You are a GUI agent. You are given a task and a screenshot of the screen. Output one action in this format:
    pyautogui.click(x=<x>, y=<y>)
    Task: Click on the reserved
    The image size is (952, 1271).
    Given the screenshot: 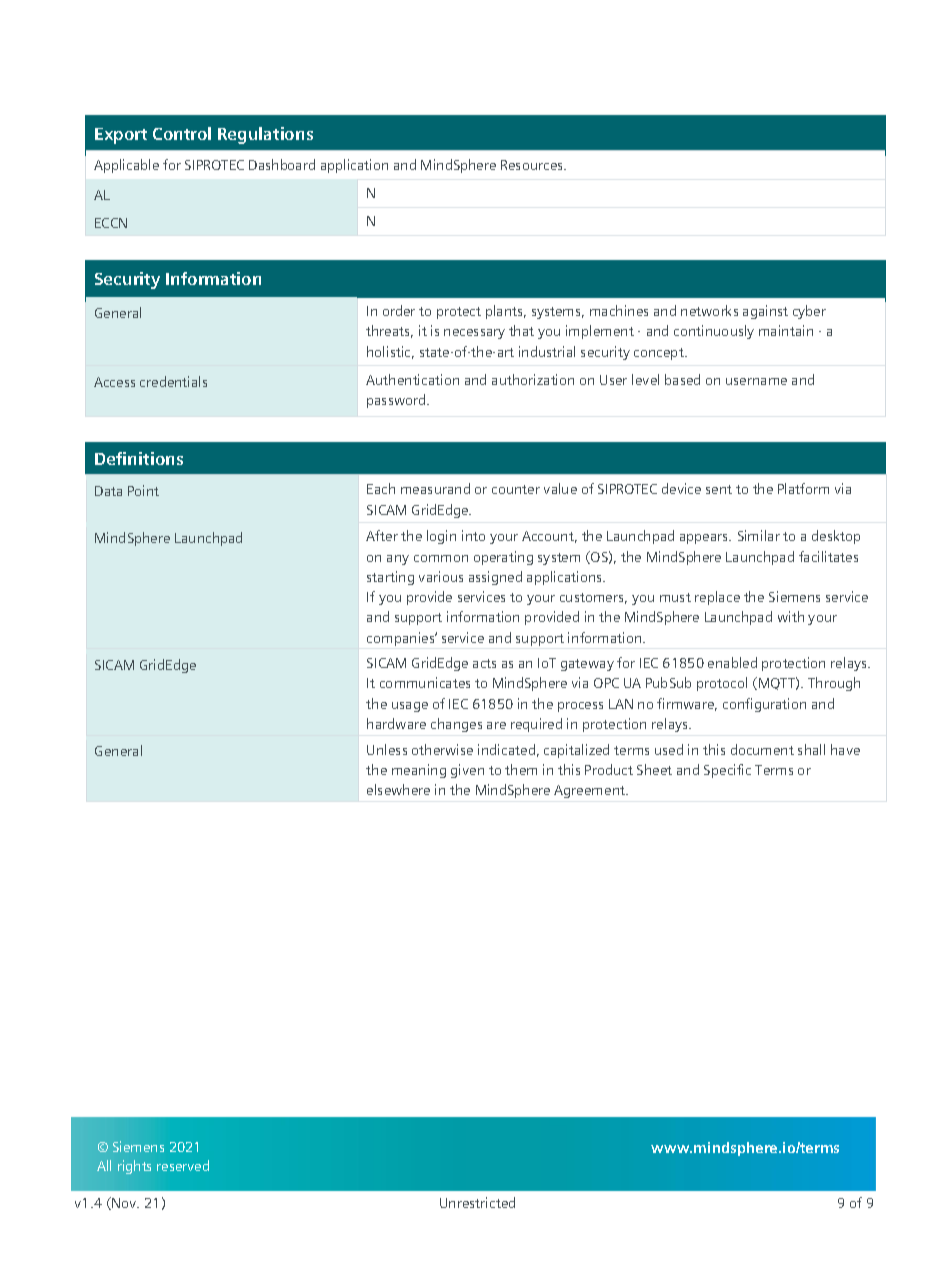 What is the action you would take?
    pyautogui.click(x=183, y=1165)
